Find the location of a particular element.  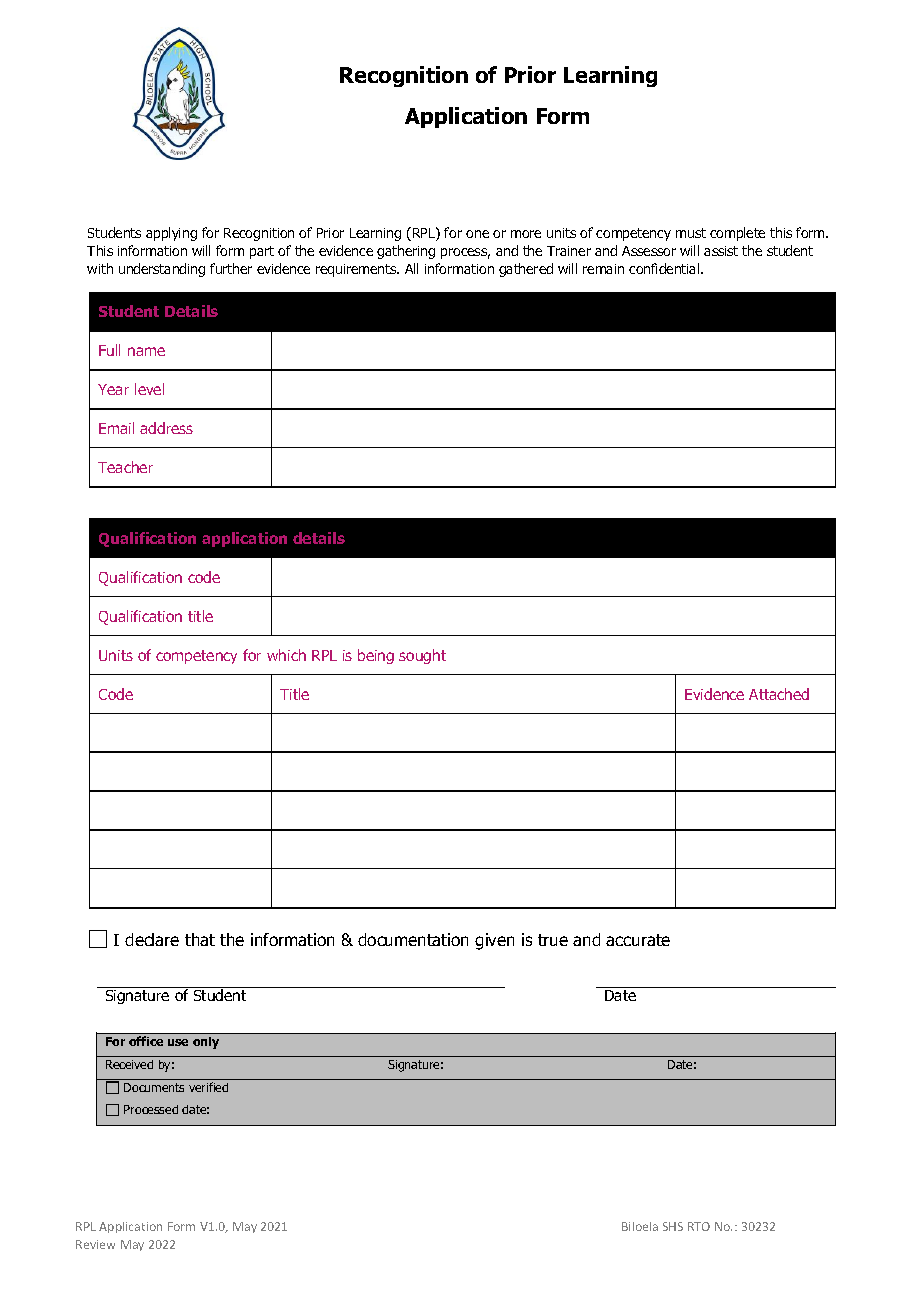

Attached is located at coordinates (779, 694).
